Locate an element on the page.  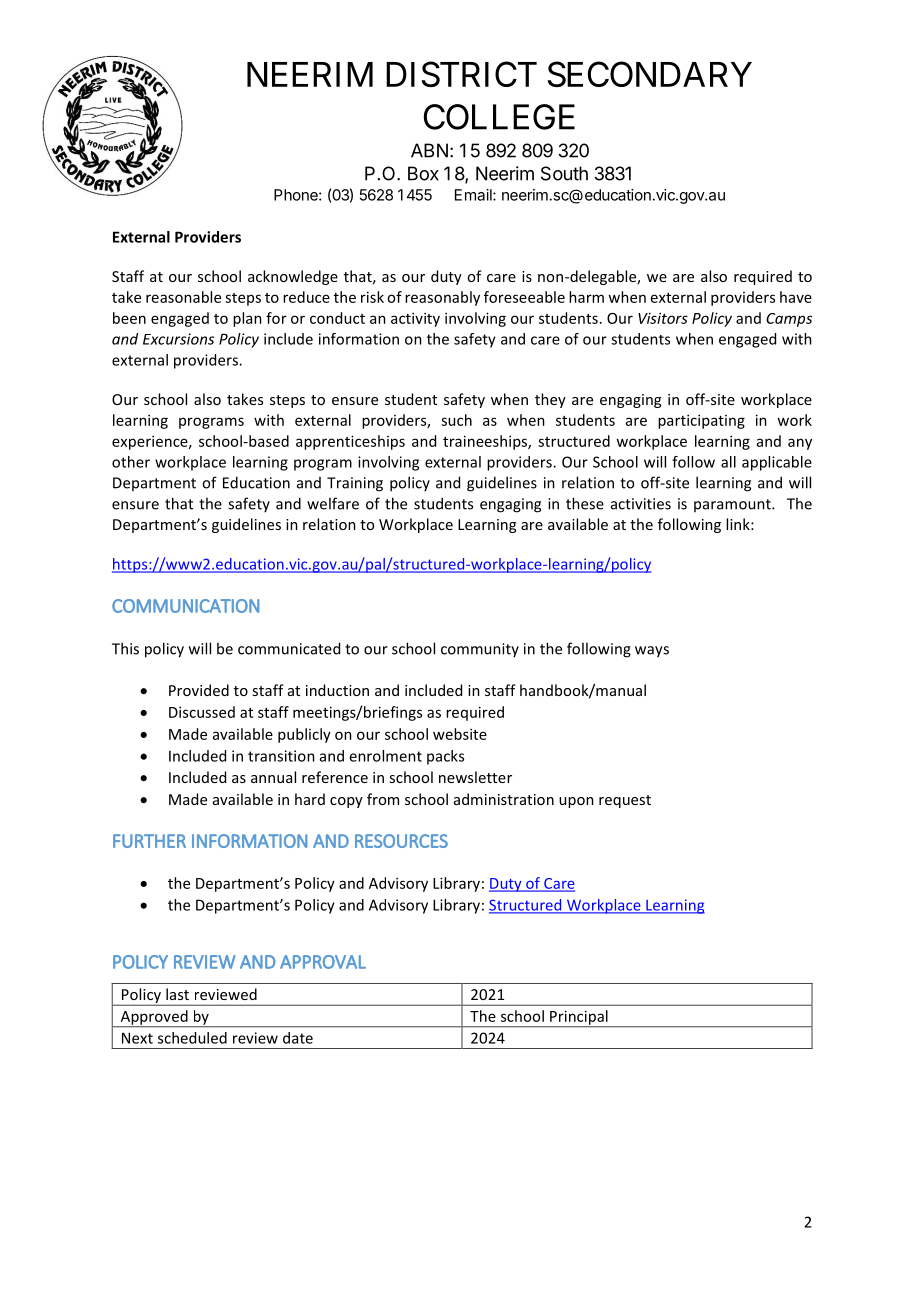
last is located at coordinates (177, 994).
